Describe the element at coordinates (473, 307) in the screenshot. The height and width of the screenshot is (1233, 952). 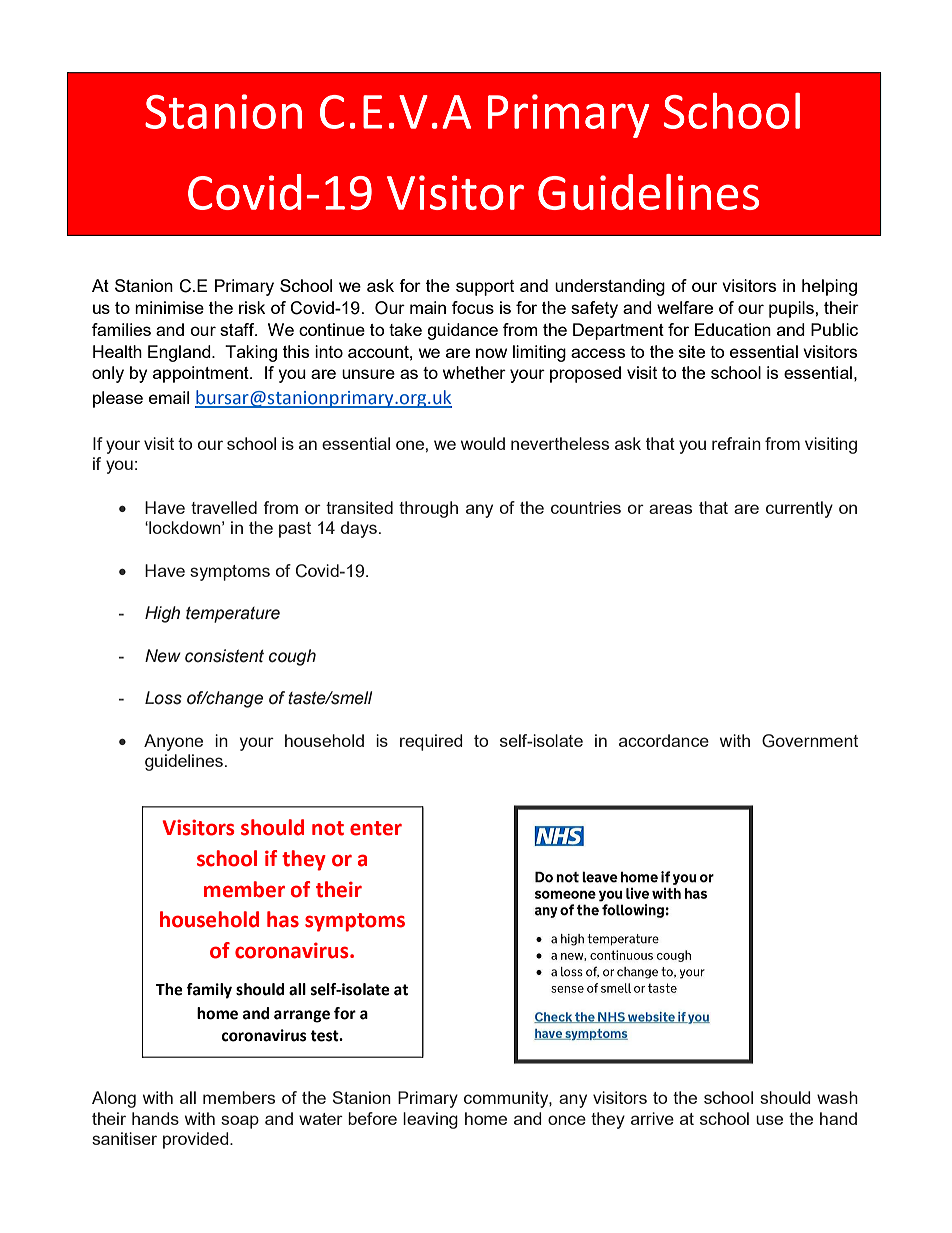
I see `focus` at that location.
